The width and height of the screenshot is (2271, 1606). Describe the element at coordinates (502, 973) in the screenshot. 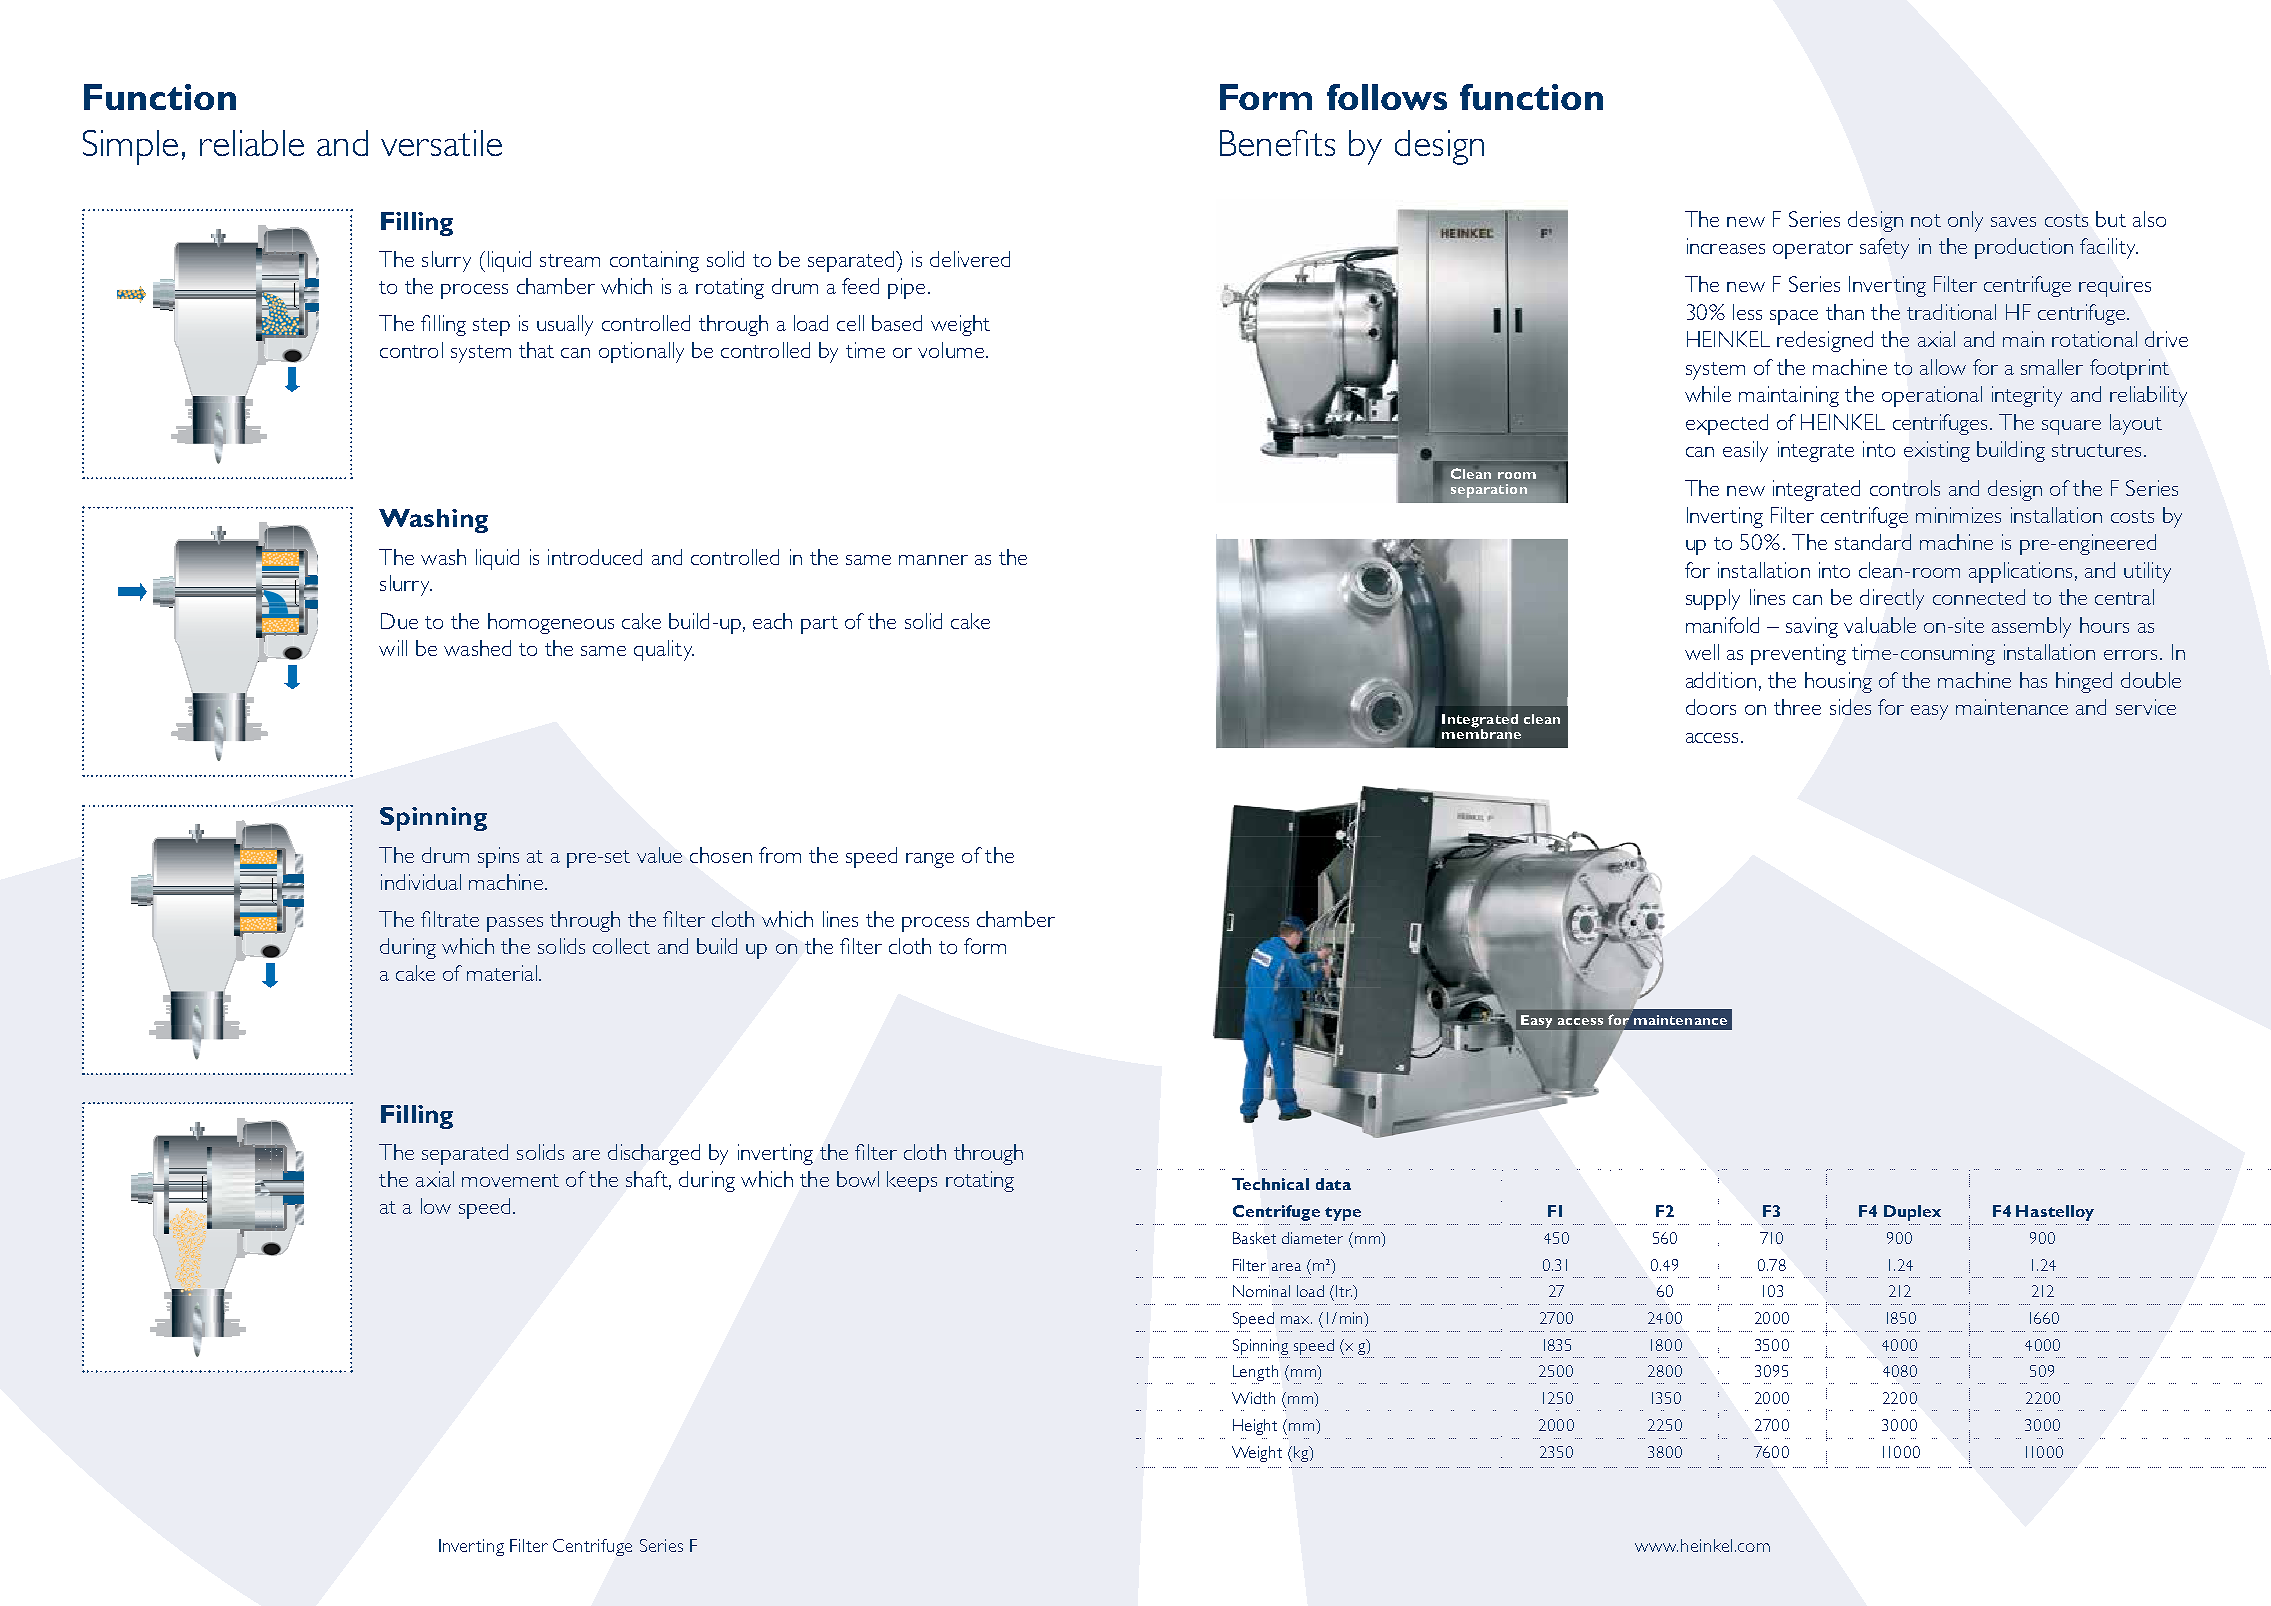

I see `material` at that location.
